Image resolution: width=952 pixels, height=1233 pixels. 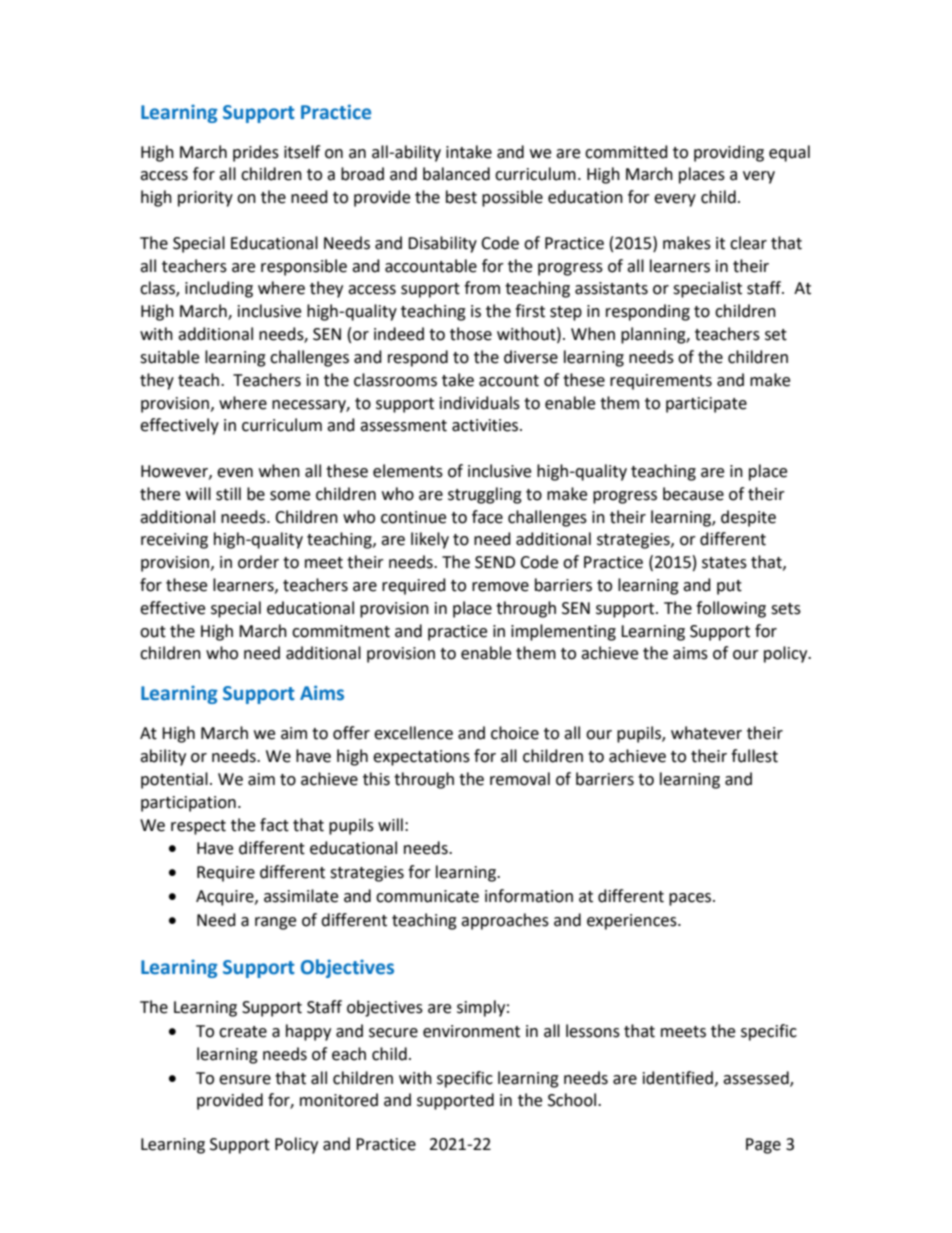 I want to click on even, so click(x=235, y=473).
